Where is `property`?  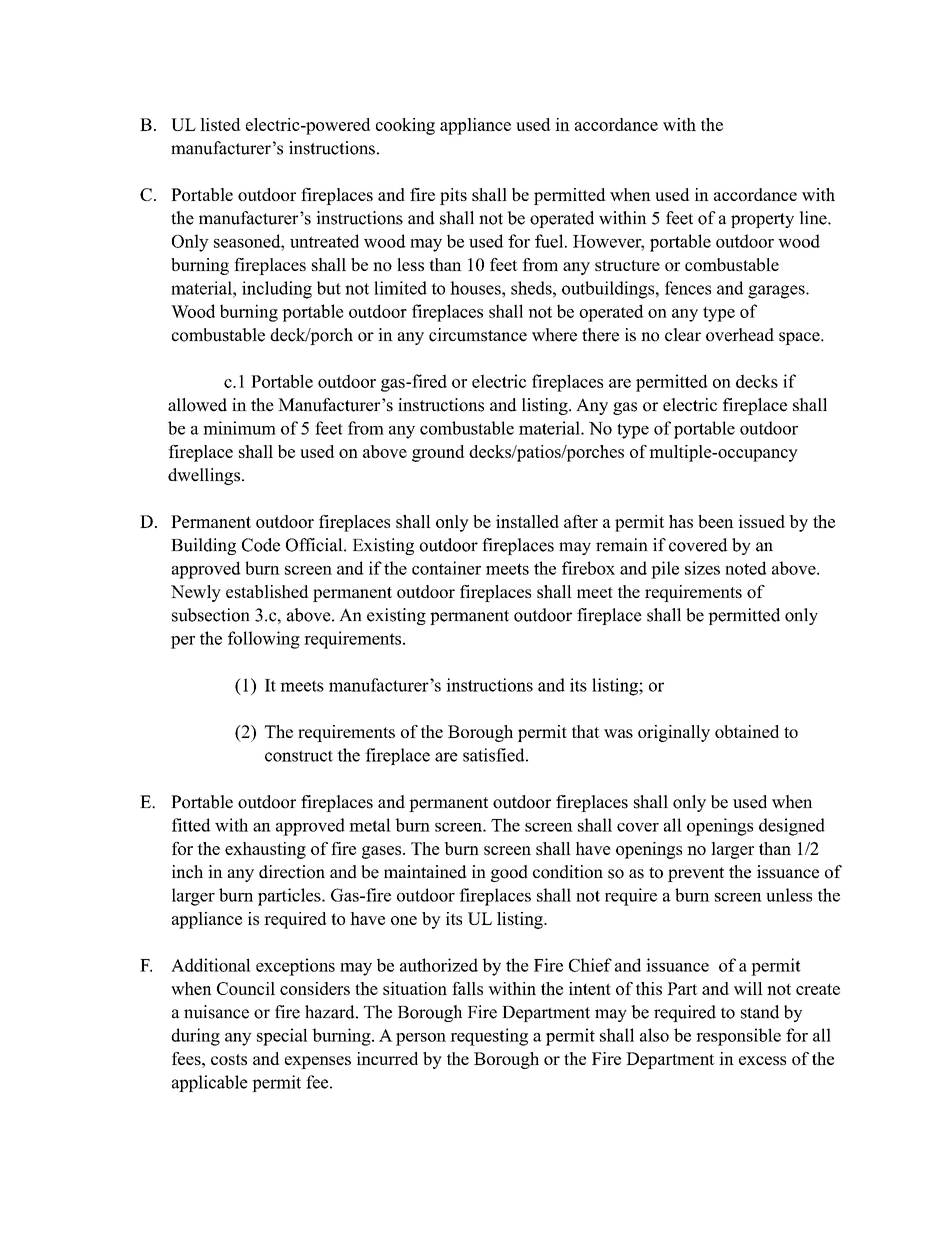
property is located at coordinates (762, 220).
